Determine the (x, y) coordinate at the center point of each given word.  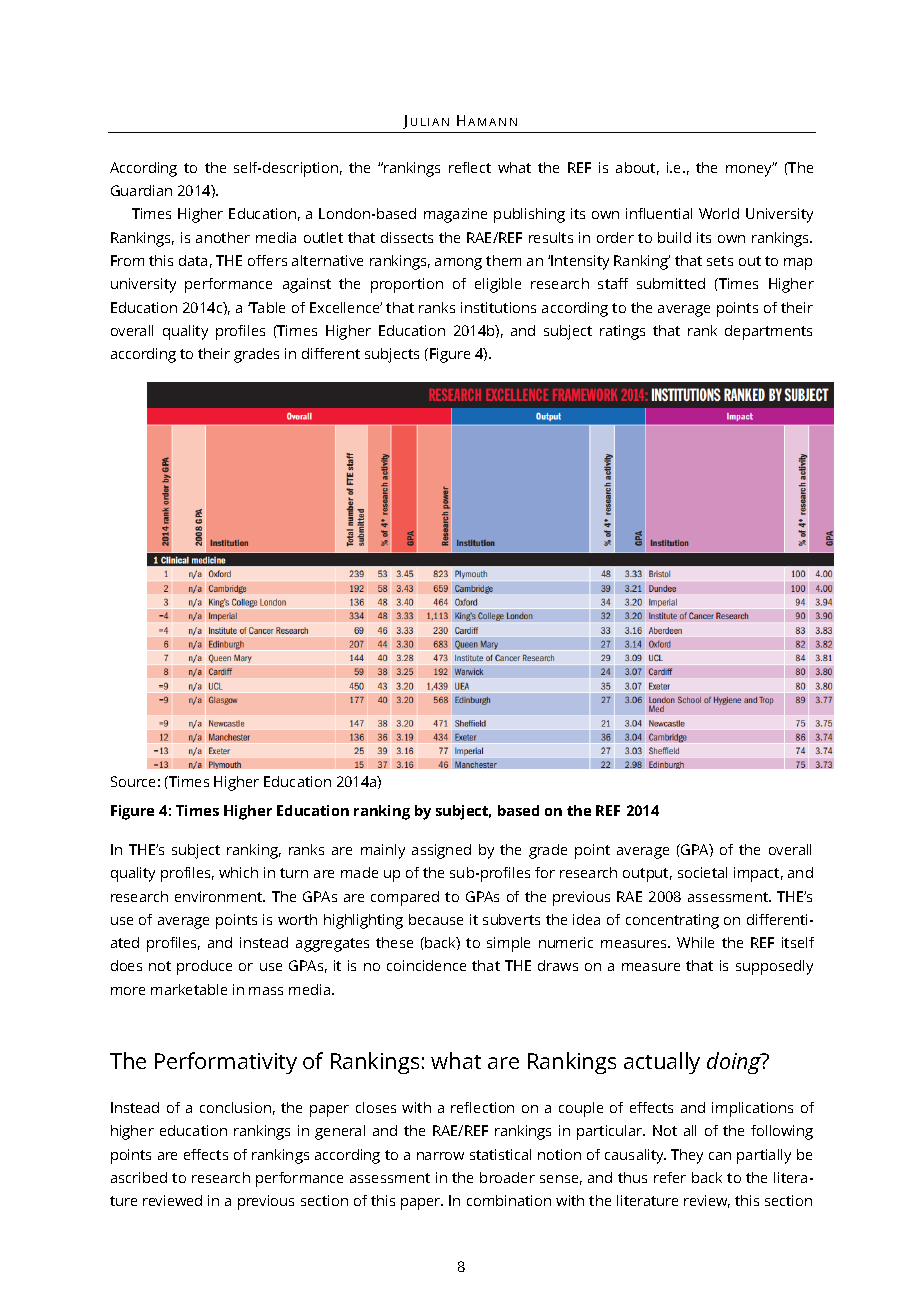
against (307, 285)
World (719, 213)
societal (702, 872)
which (238, 872)
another (223, 237)
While (695, 942)
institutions (498, 307)
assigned (441, 851)
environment (220, 896)
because (436, 919)
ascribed (139, 1177)
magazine (455, 215)
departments (768, 332)
